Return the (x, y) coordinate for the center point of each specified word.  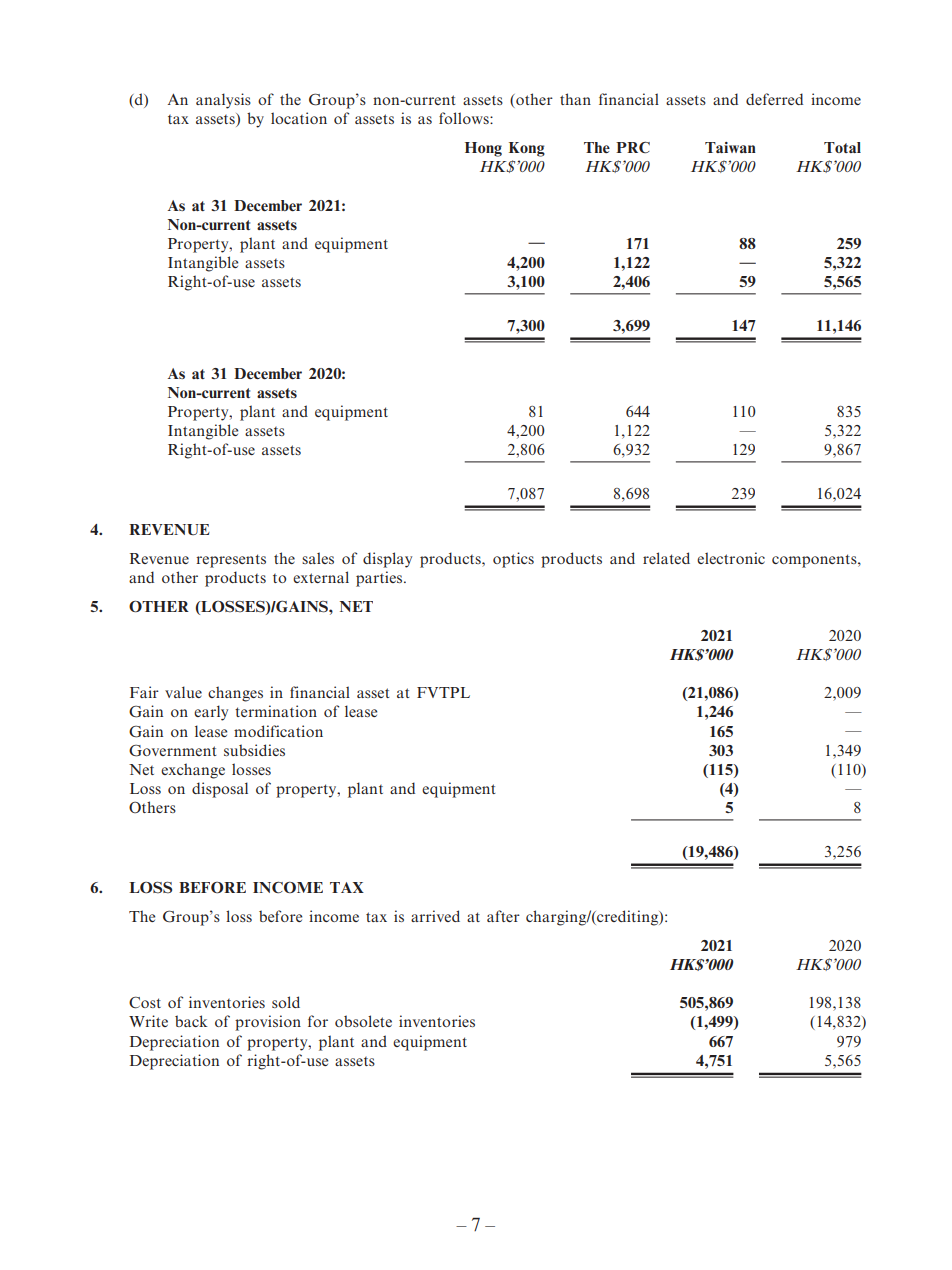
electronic (731, 558)
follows (465, 118)
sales (318, 558)
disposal (220, 790)
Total (842, 147)
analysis (223, 101)
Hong (483, 149)
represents (231, 561)
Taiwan (730, 147)
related (666, 558)
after (503, 916)
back (191, 1021)
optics (513, 560)
